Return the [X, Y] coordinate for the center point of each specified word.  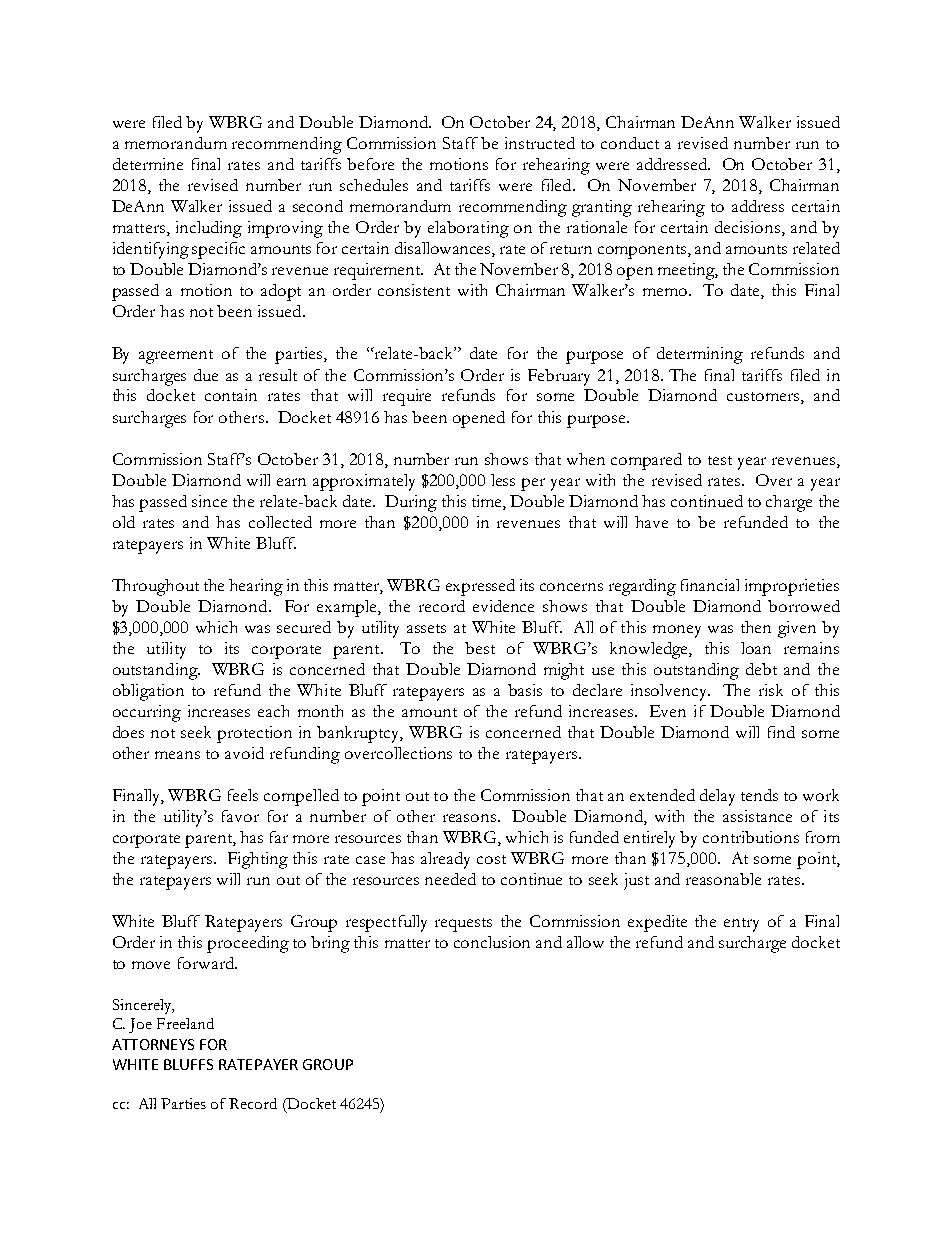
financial [710, 585]
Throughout [155, 587]
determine [148, 164]
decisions [749, 228]
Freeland [185, 1023]
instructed [540, 143]
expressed [480, 587]
